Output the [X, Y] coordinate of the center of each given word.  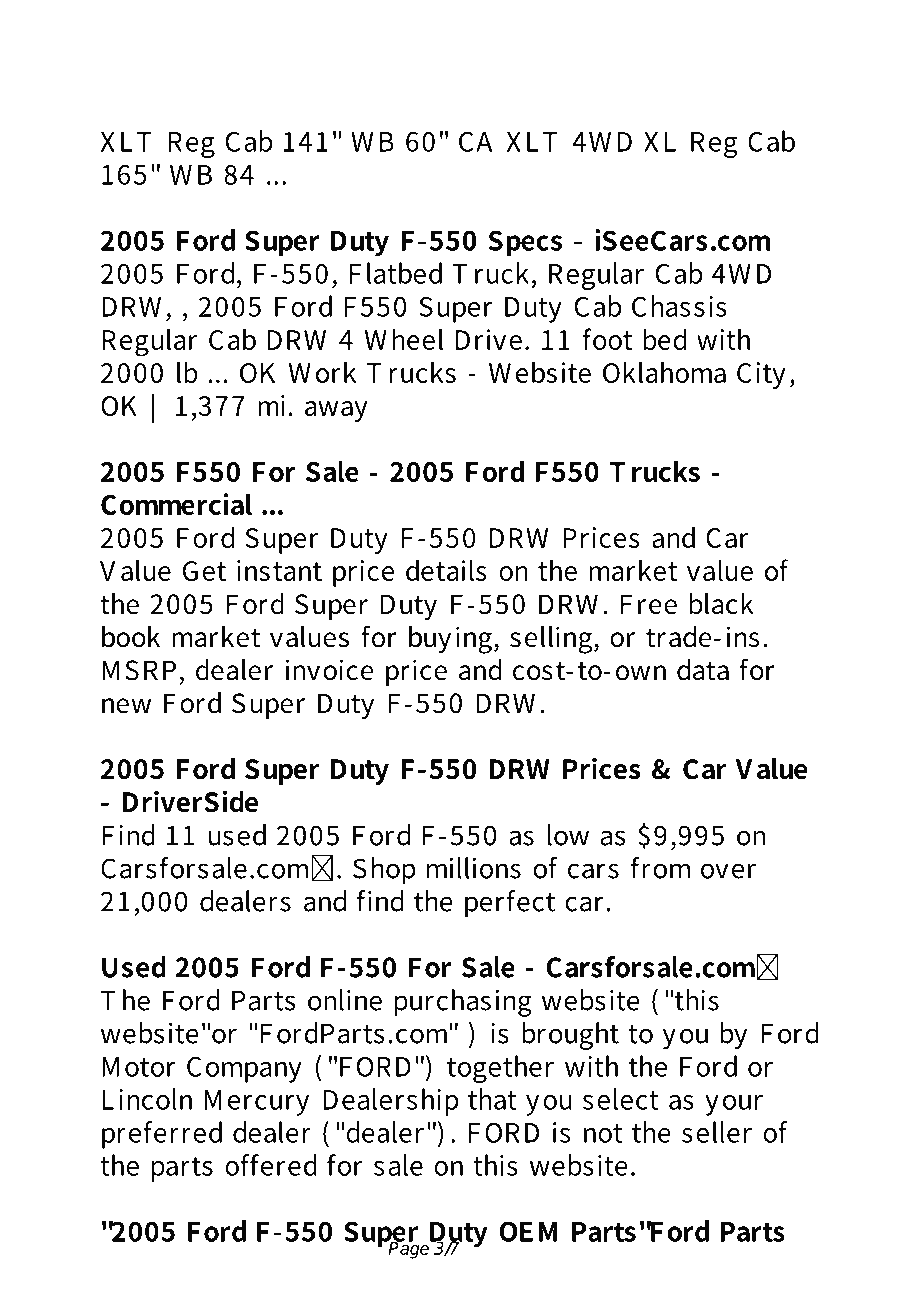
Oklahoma [664, 372]
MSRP [139, 670]
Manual [409, 97]
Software [554, 97]
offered [271, 1165]
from [660, 868]
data [703, 670]
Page [409, 1249]
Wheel [404, 339]
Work [322, 372]
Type [206, 57]
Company [244, 1070]
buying [450, 640]
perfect [510, 904]
